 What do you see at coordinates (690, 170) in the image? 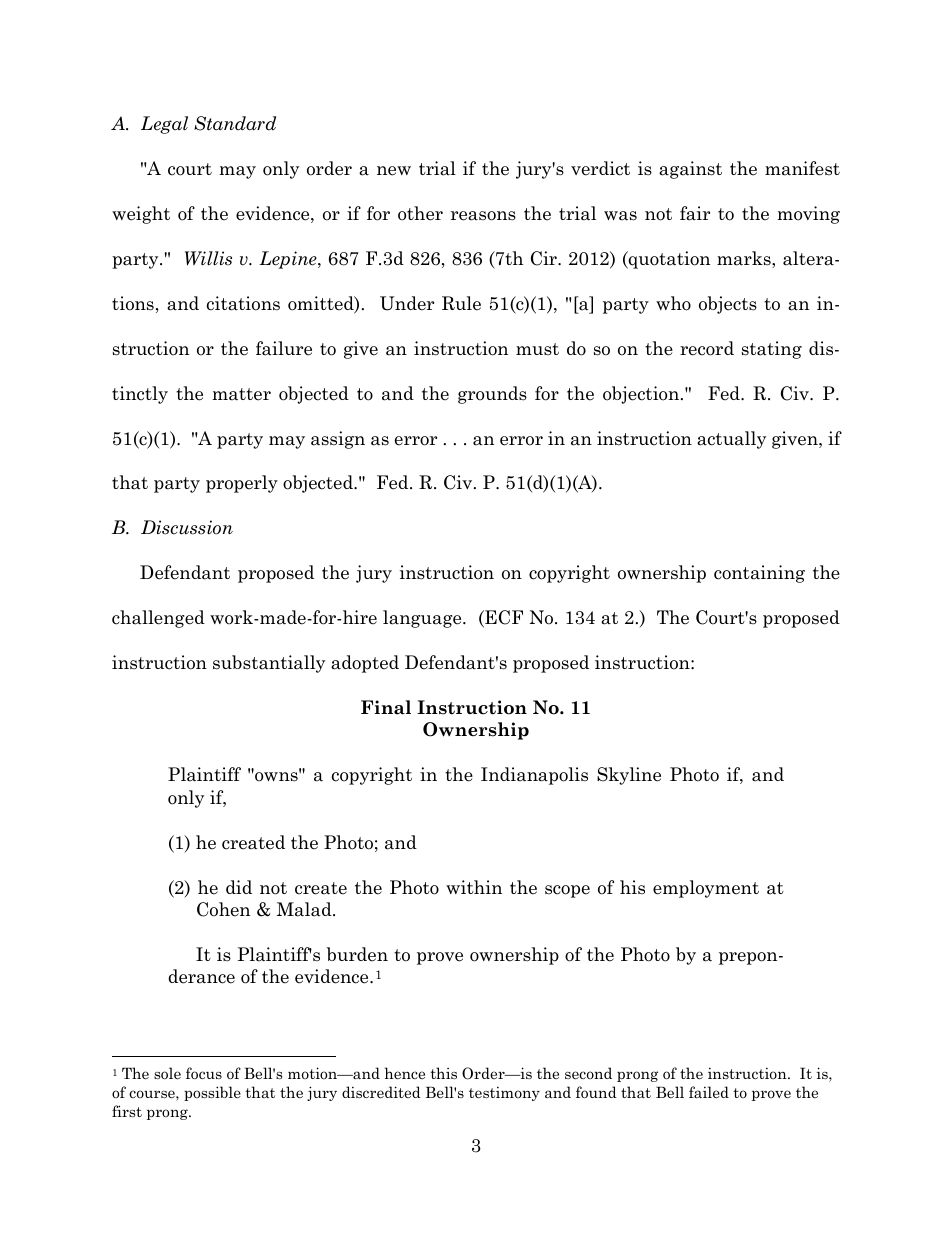
I see `against` at bounding box center [690, 170].
